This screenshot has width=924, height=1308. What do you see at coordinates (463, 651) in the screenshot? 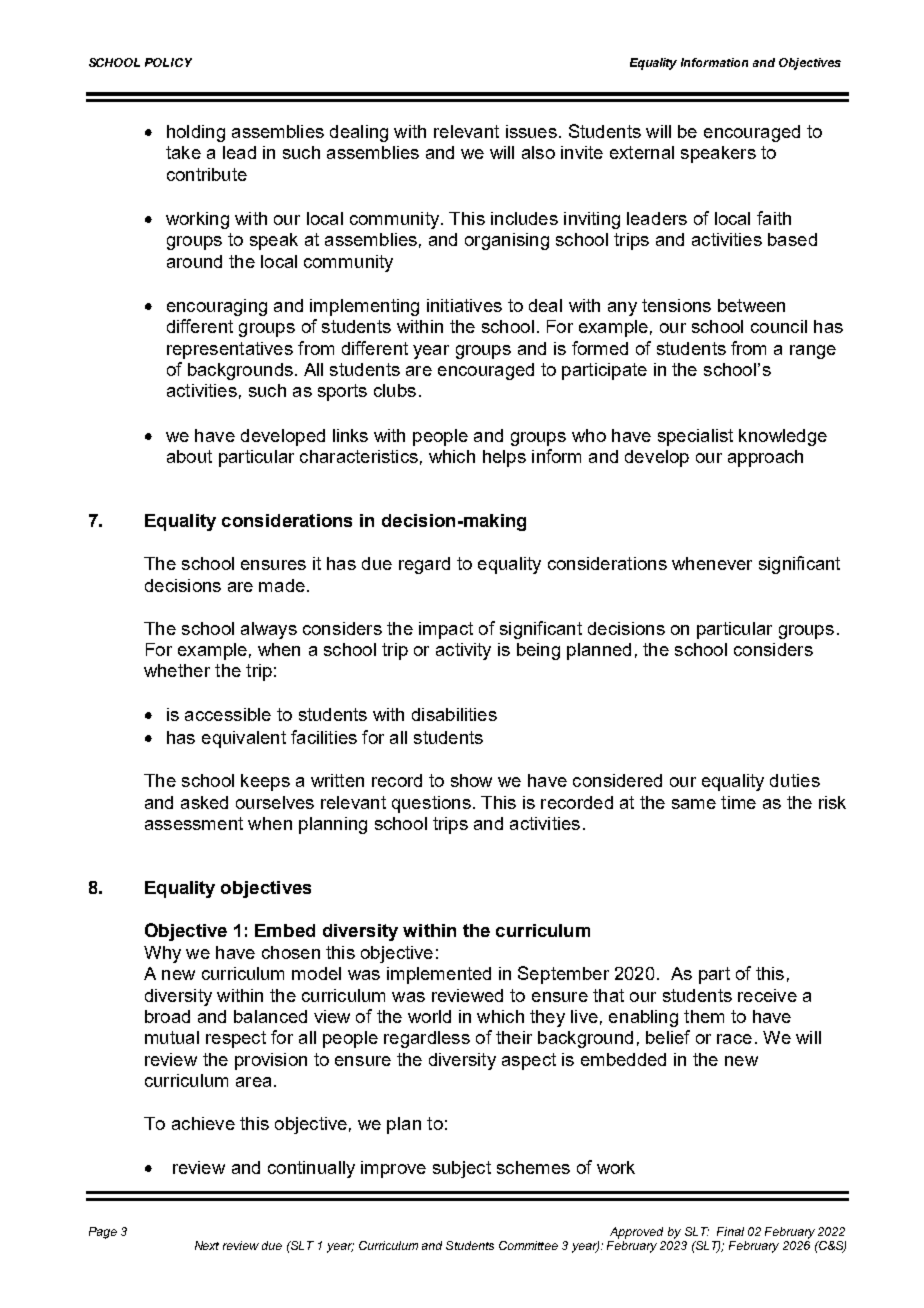
I see `activity` at bounding box center [463, 651].
